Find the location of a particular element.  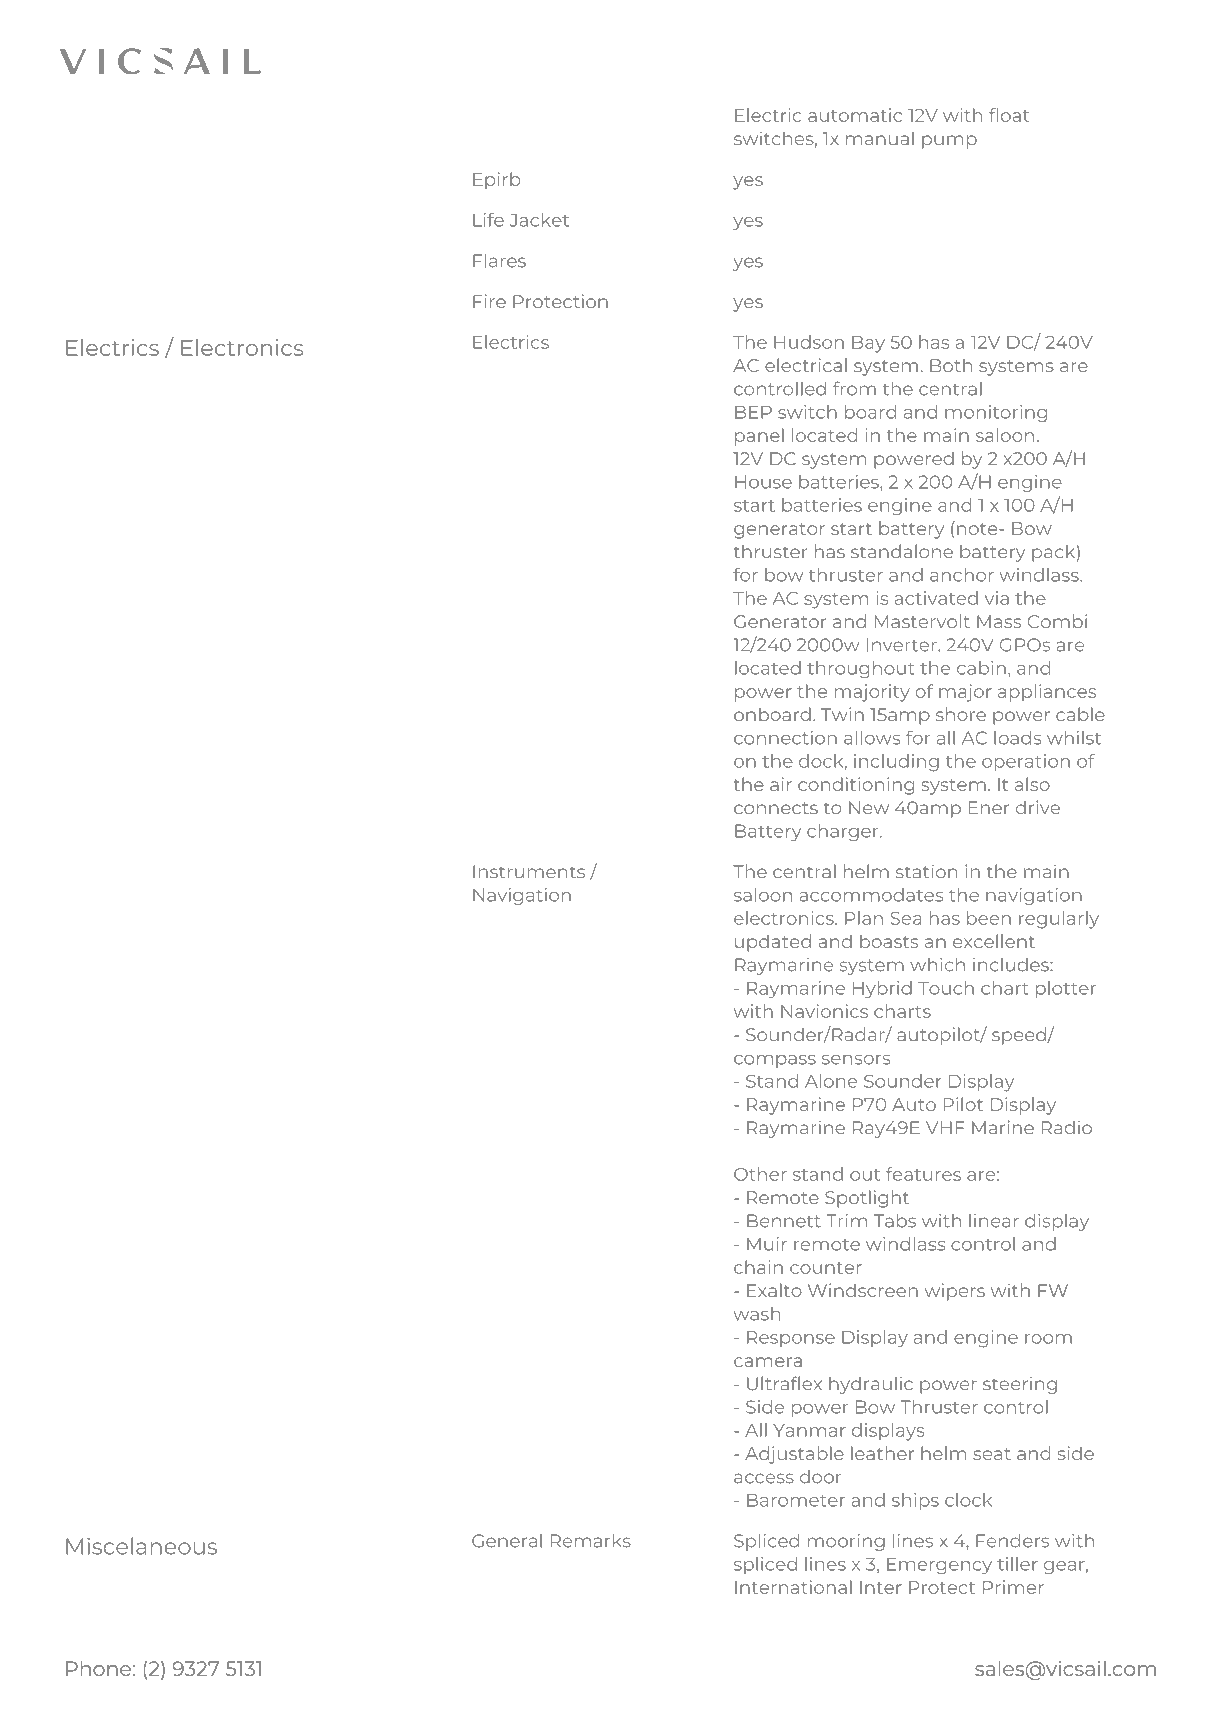

activated is located at coordinates (936, 598).
